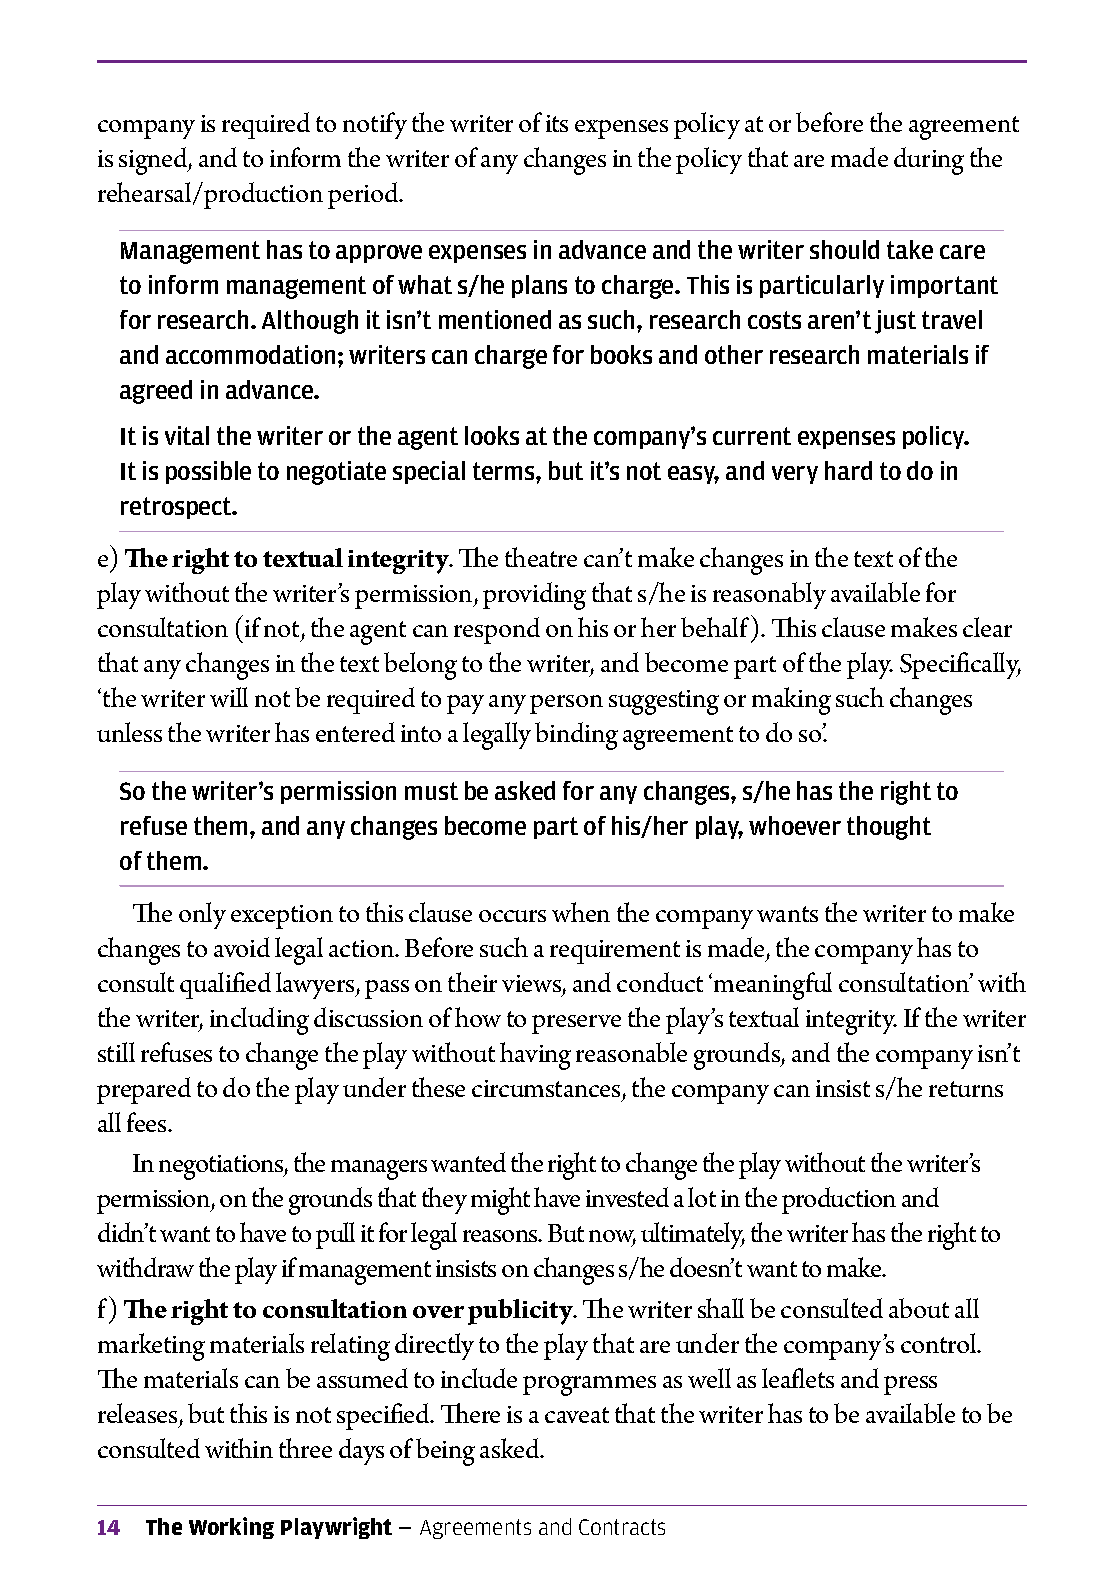 This page has width=1109, height=1573. I want to click on including, so click(259, 1021).
